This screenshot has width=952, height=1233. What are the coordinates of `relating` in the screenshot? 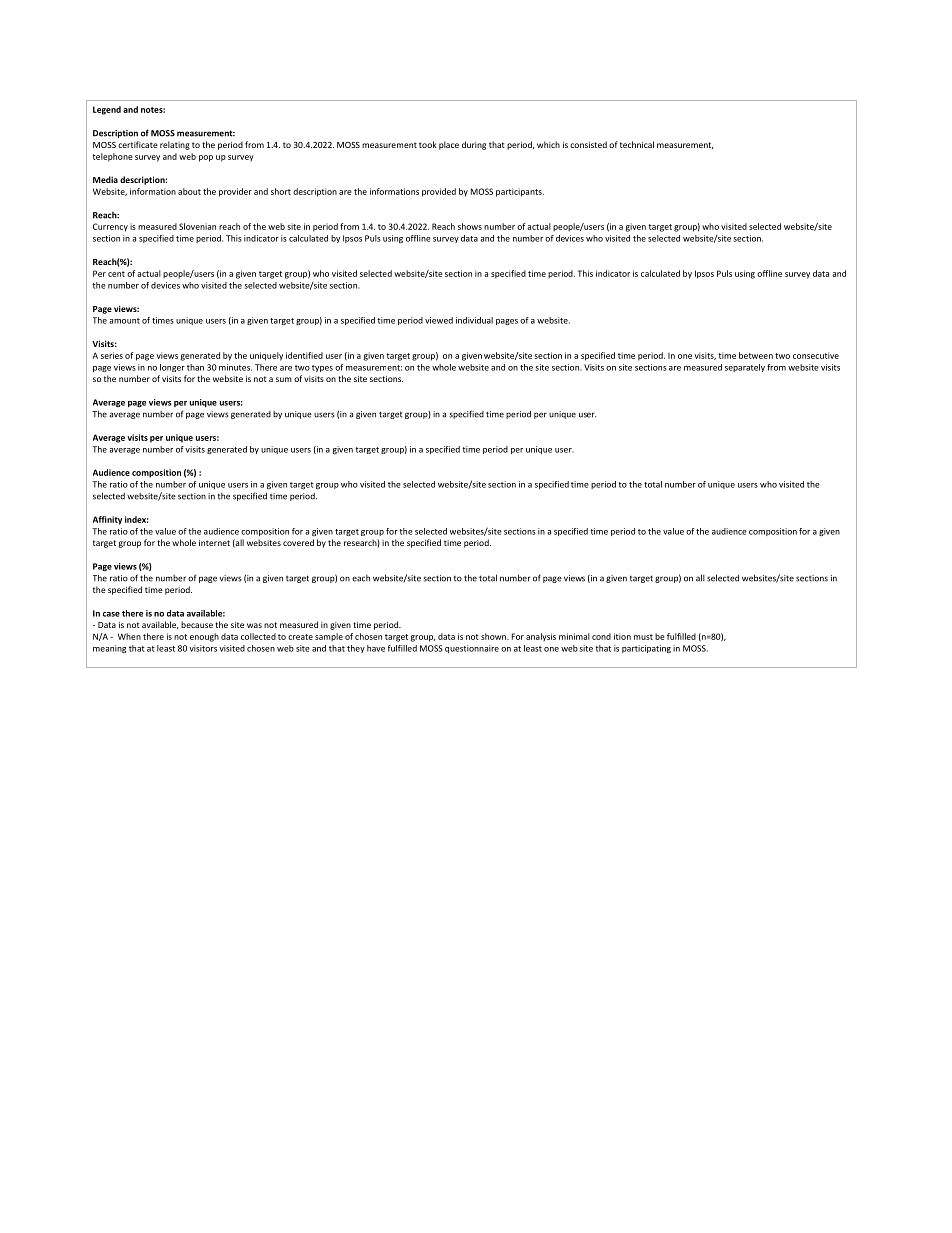 It's located at (175, 145).
